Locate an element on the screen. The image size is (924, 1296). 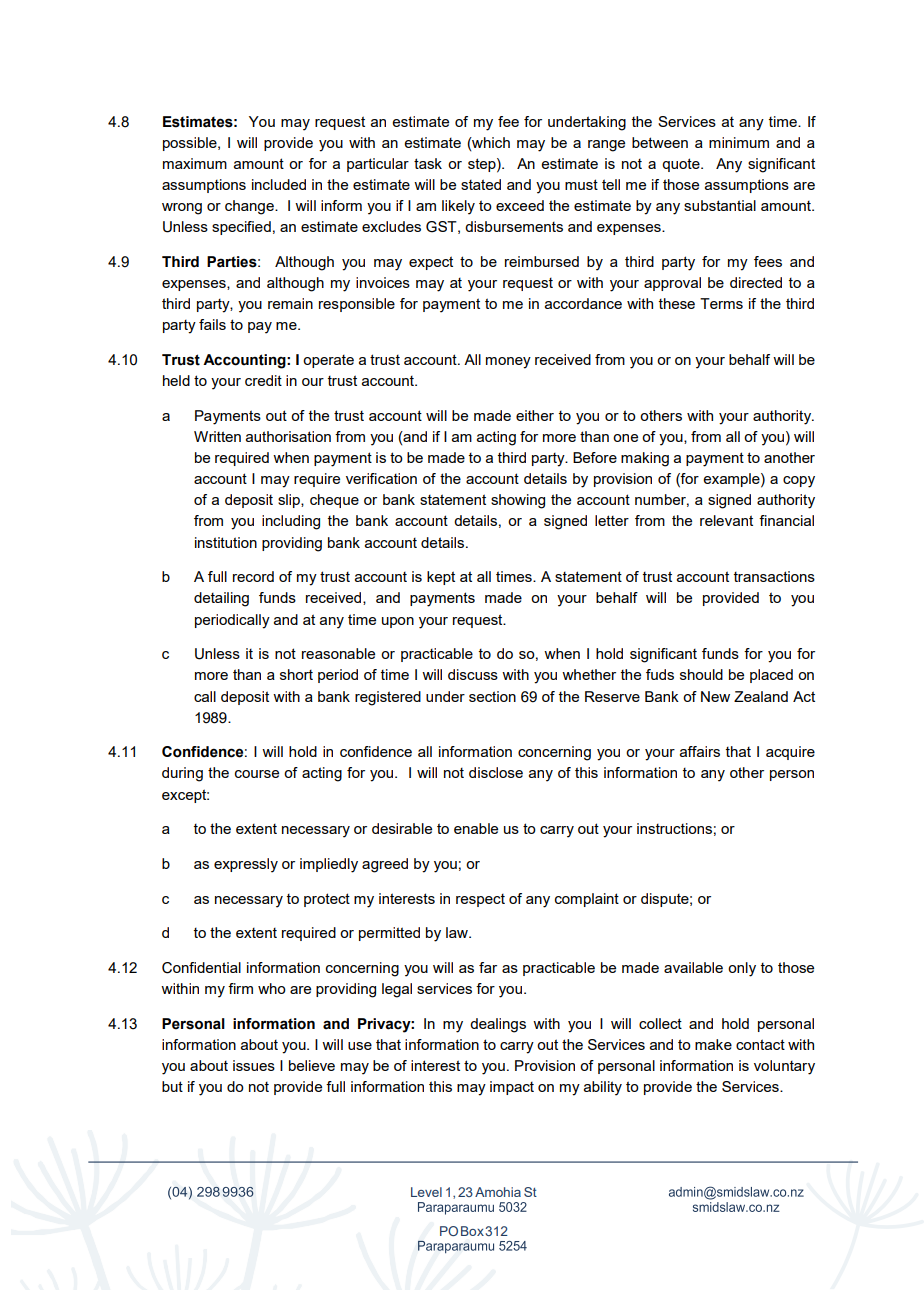
Level is located at coordinates (426, 1192).
